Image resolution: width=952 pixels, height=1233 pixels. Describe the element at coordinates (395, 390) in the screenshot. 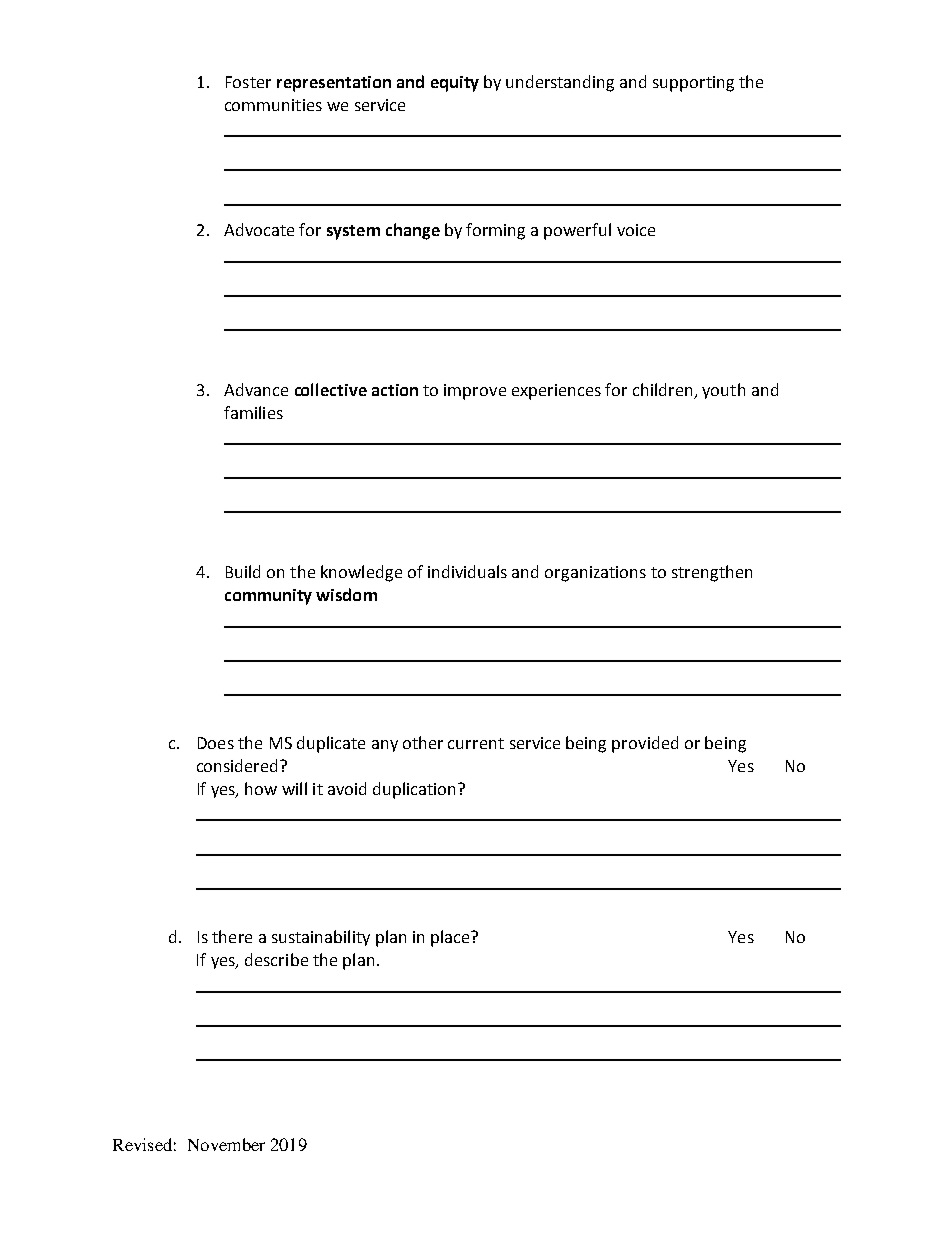

I see `action` at that location.
